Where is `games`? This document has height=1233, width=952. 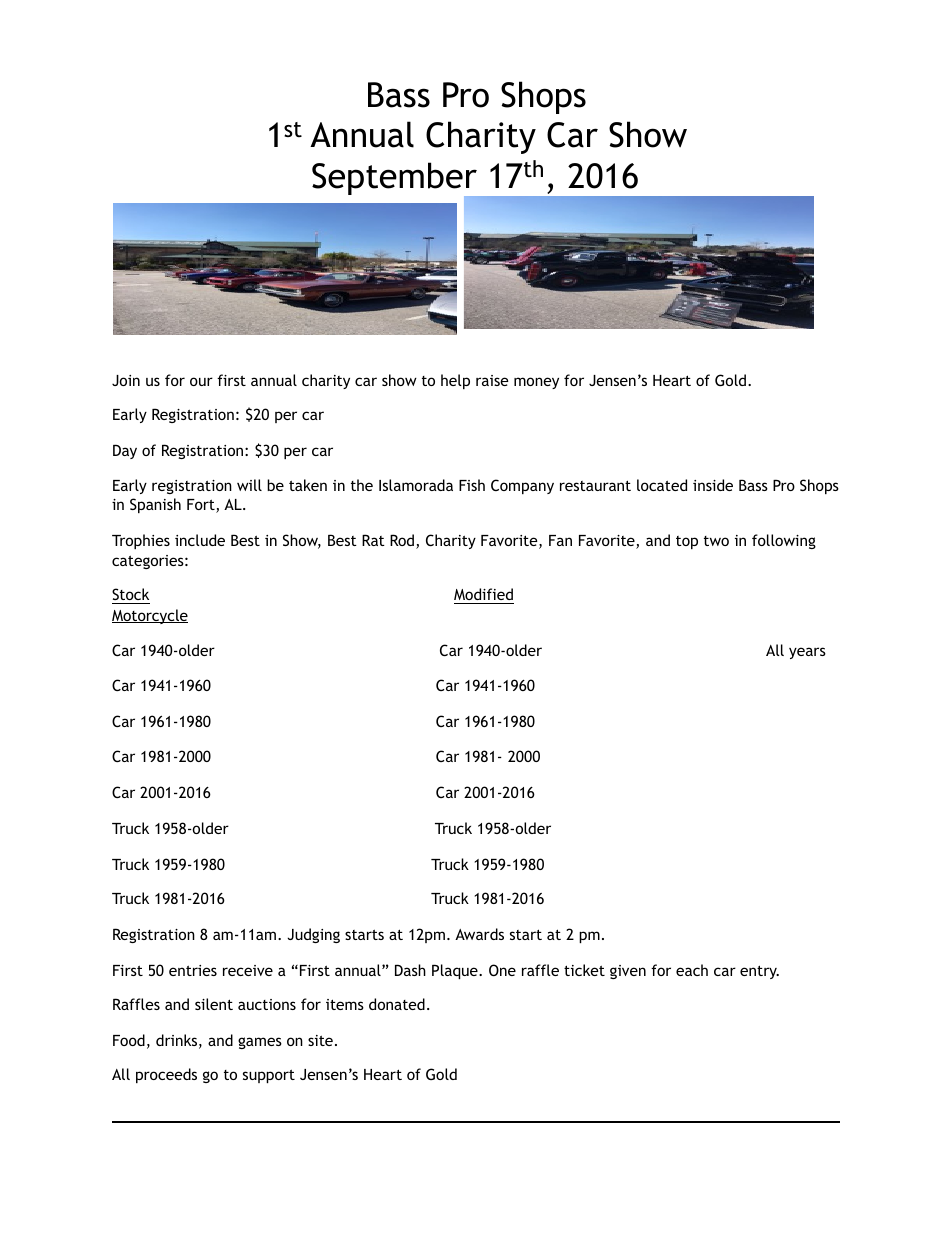
games is located at coordinates (260, 1043).
